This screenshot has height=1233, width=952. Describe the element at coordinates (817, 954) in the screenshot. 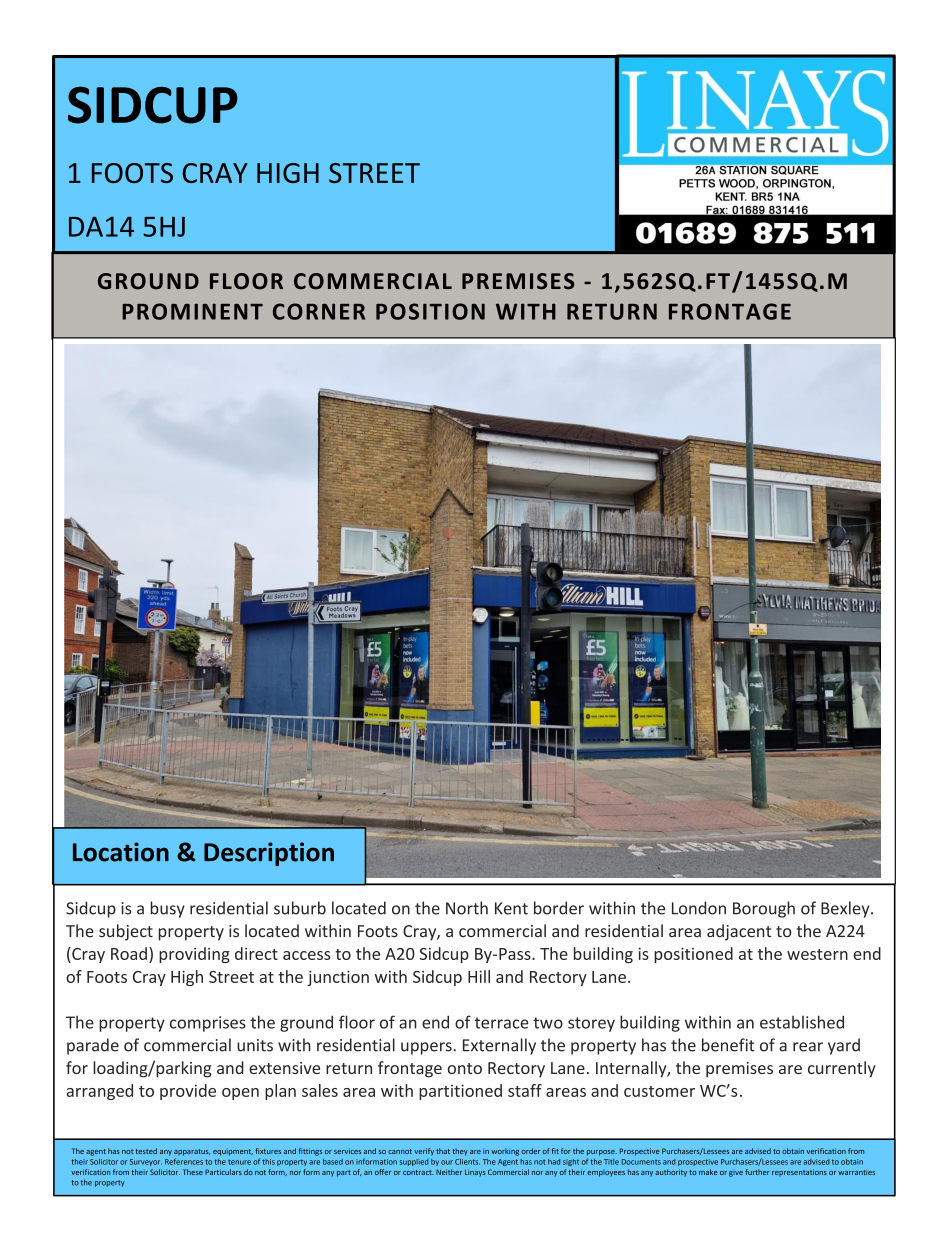

I see `western` at that location.
